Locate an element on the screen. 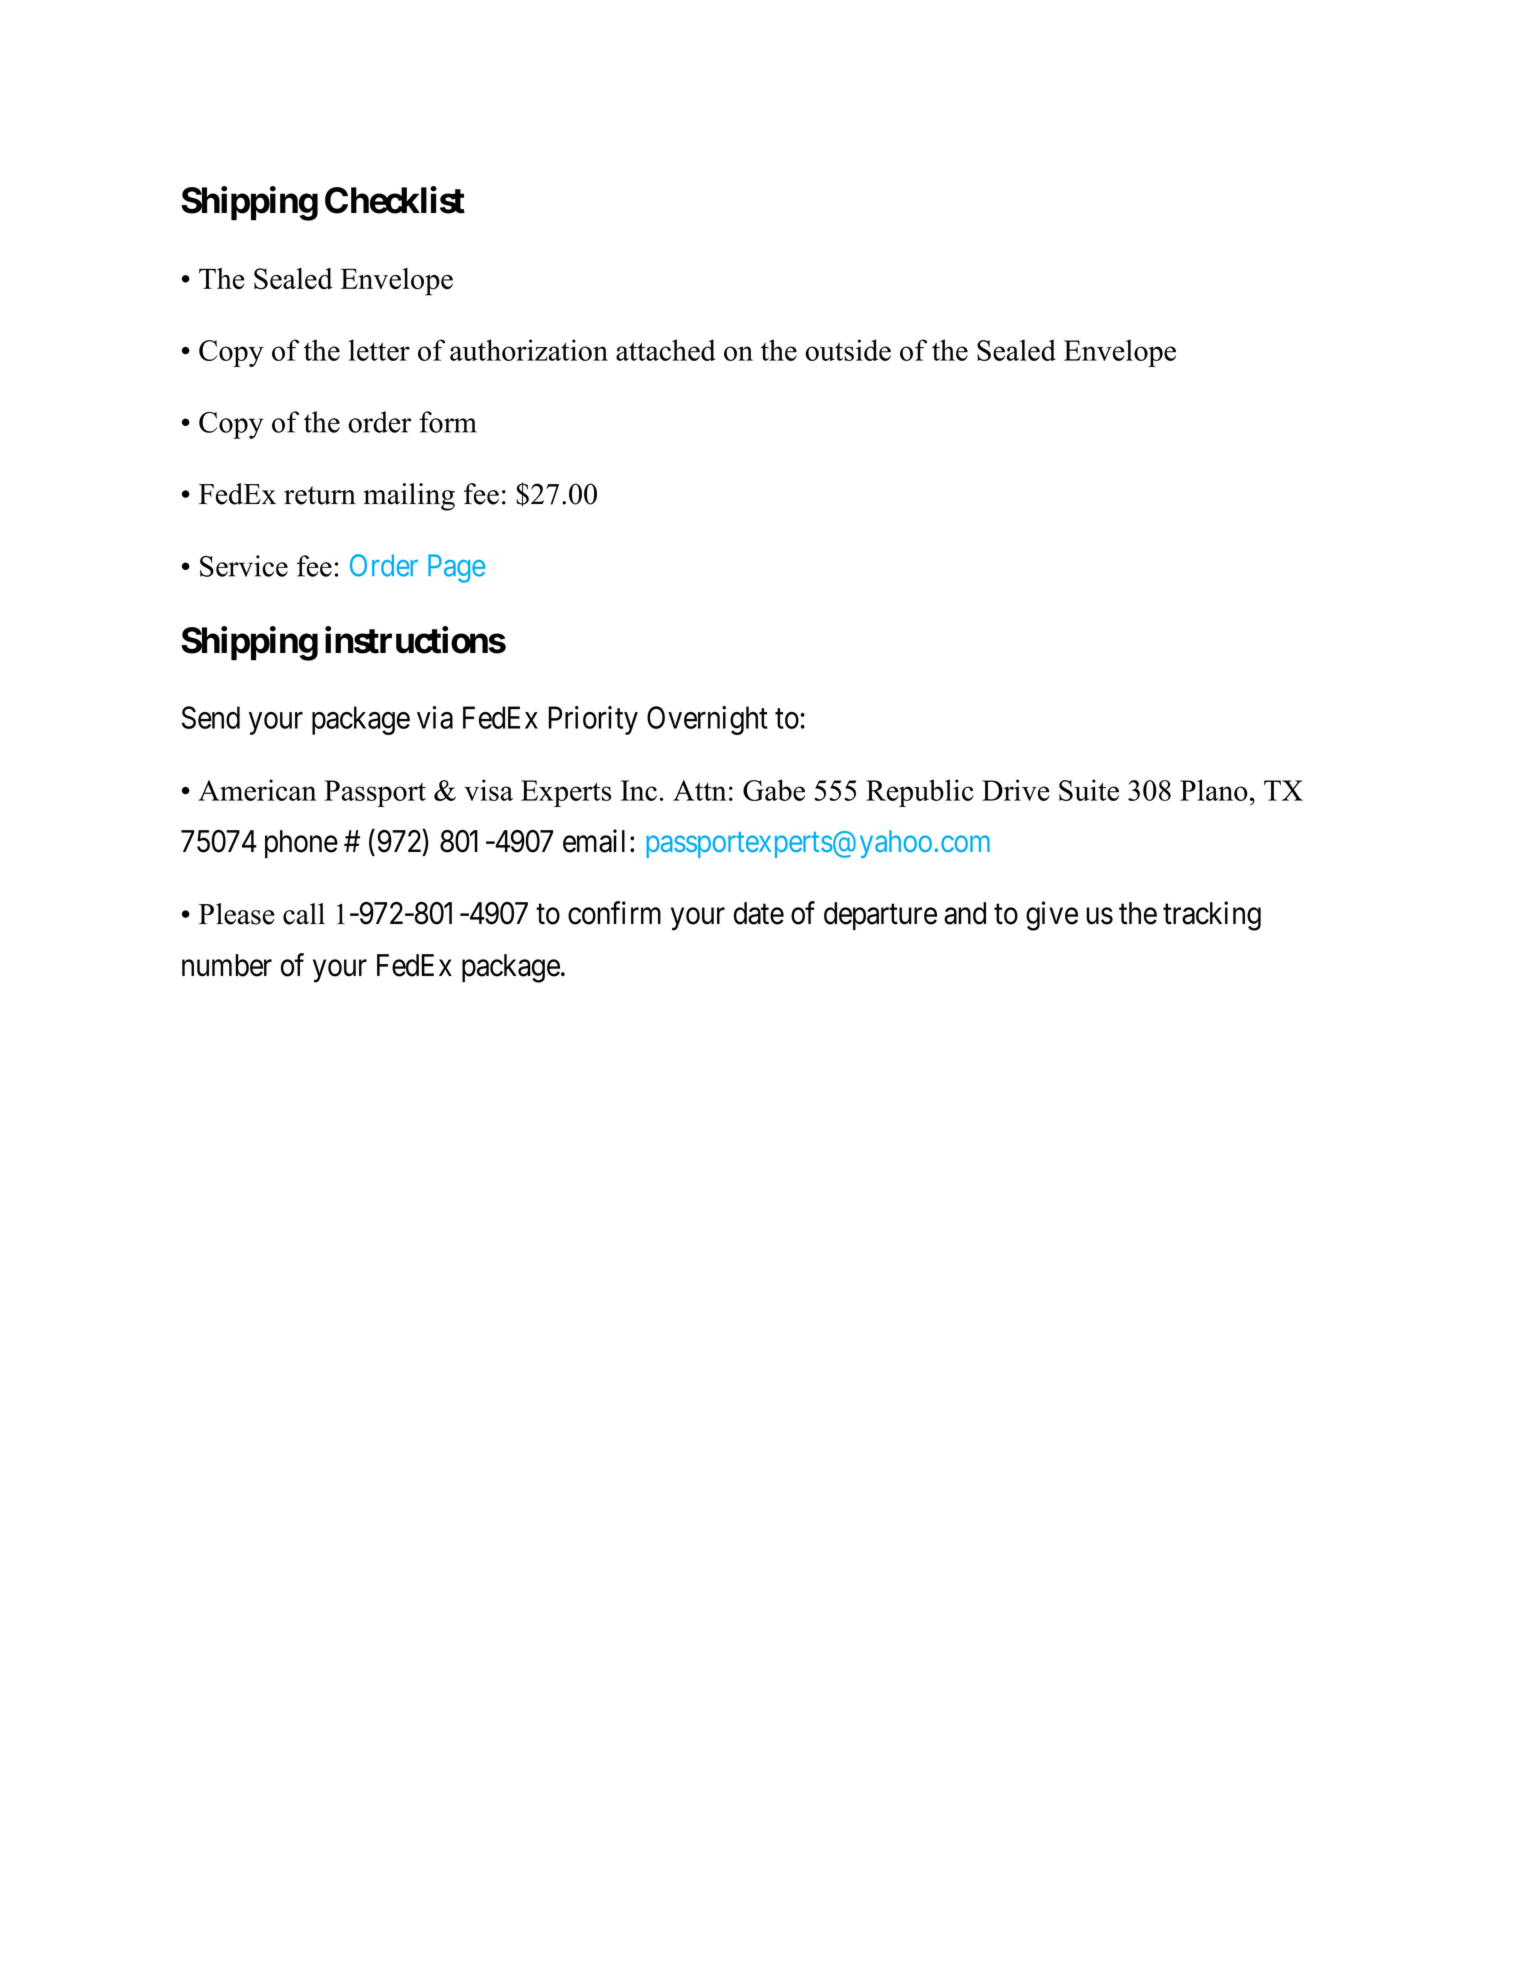 Image resolution: width=1533 pixels, height=1983 pixels. return is located at coordinates (320, 495).
